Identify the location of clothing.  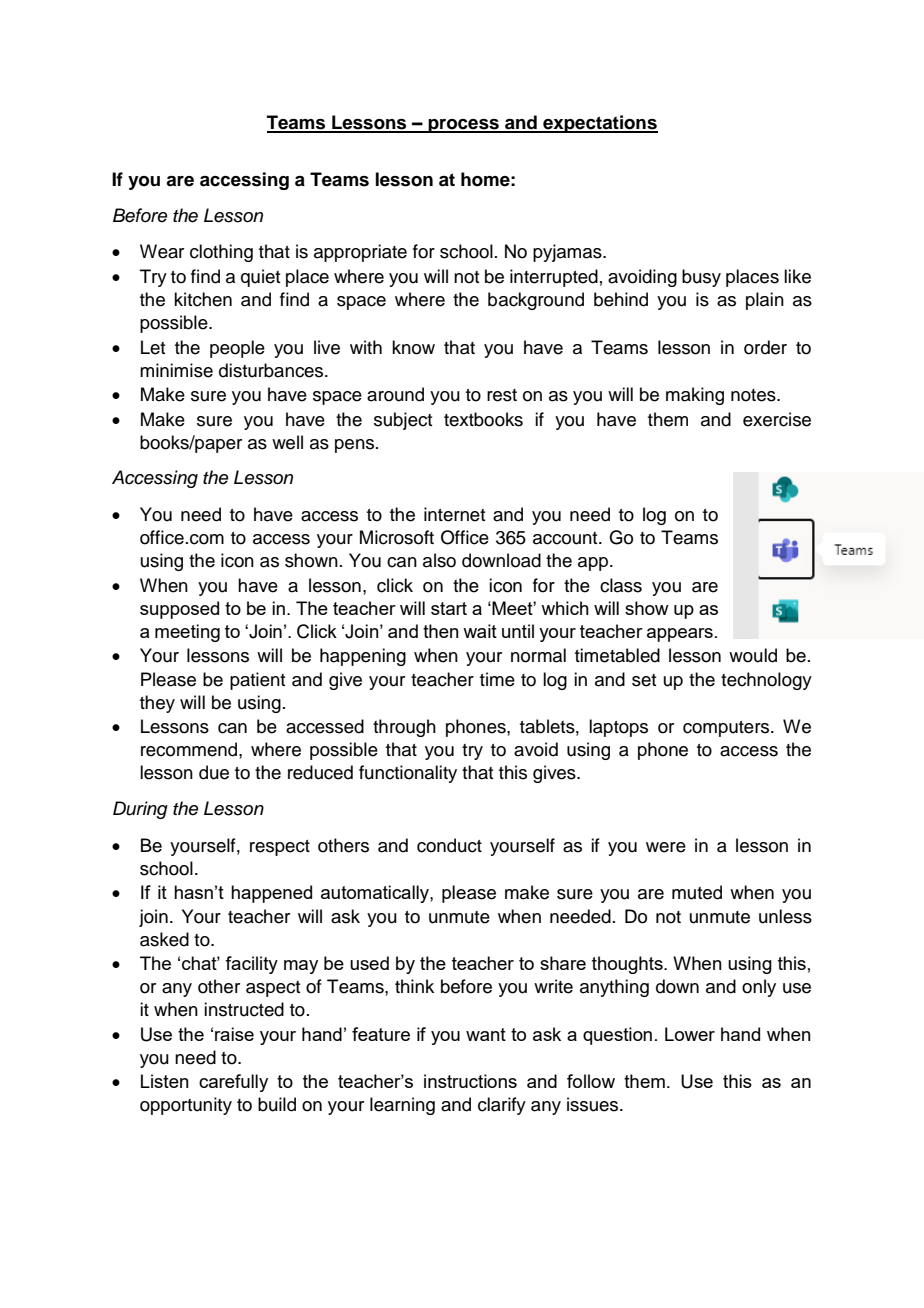
(221, 253).
